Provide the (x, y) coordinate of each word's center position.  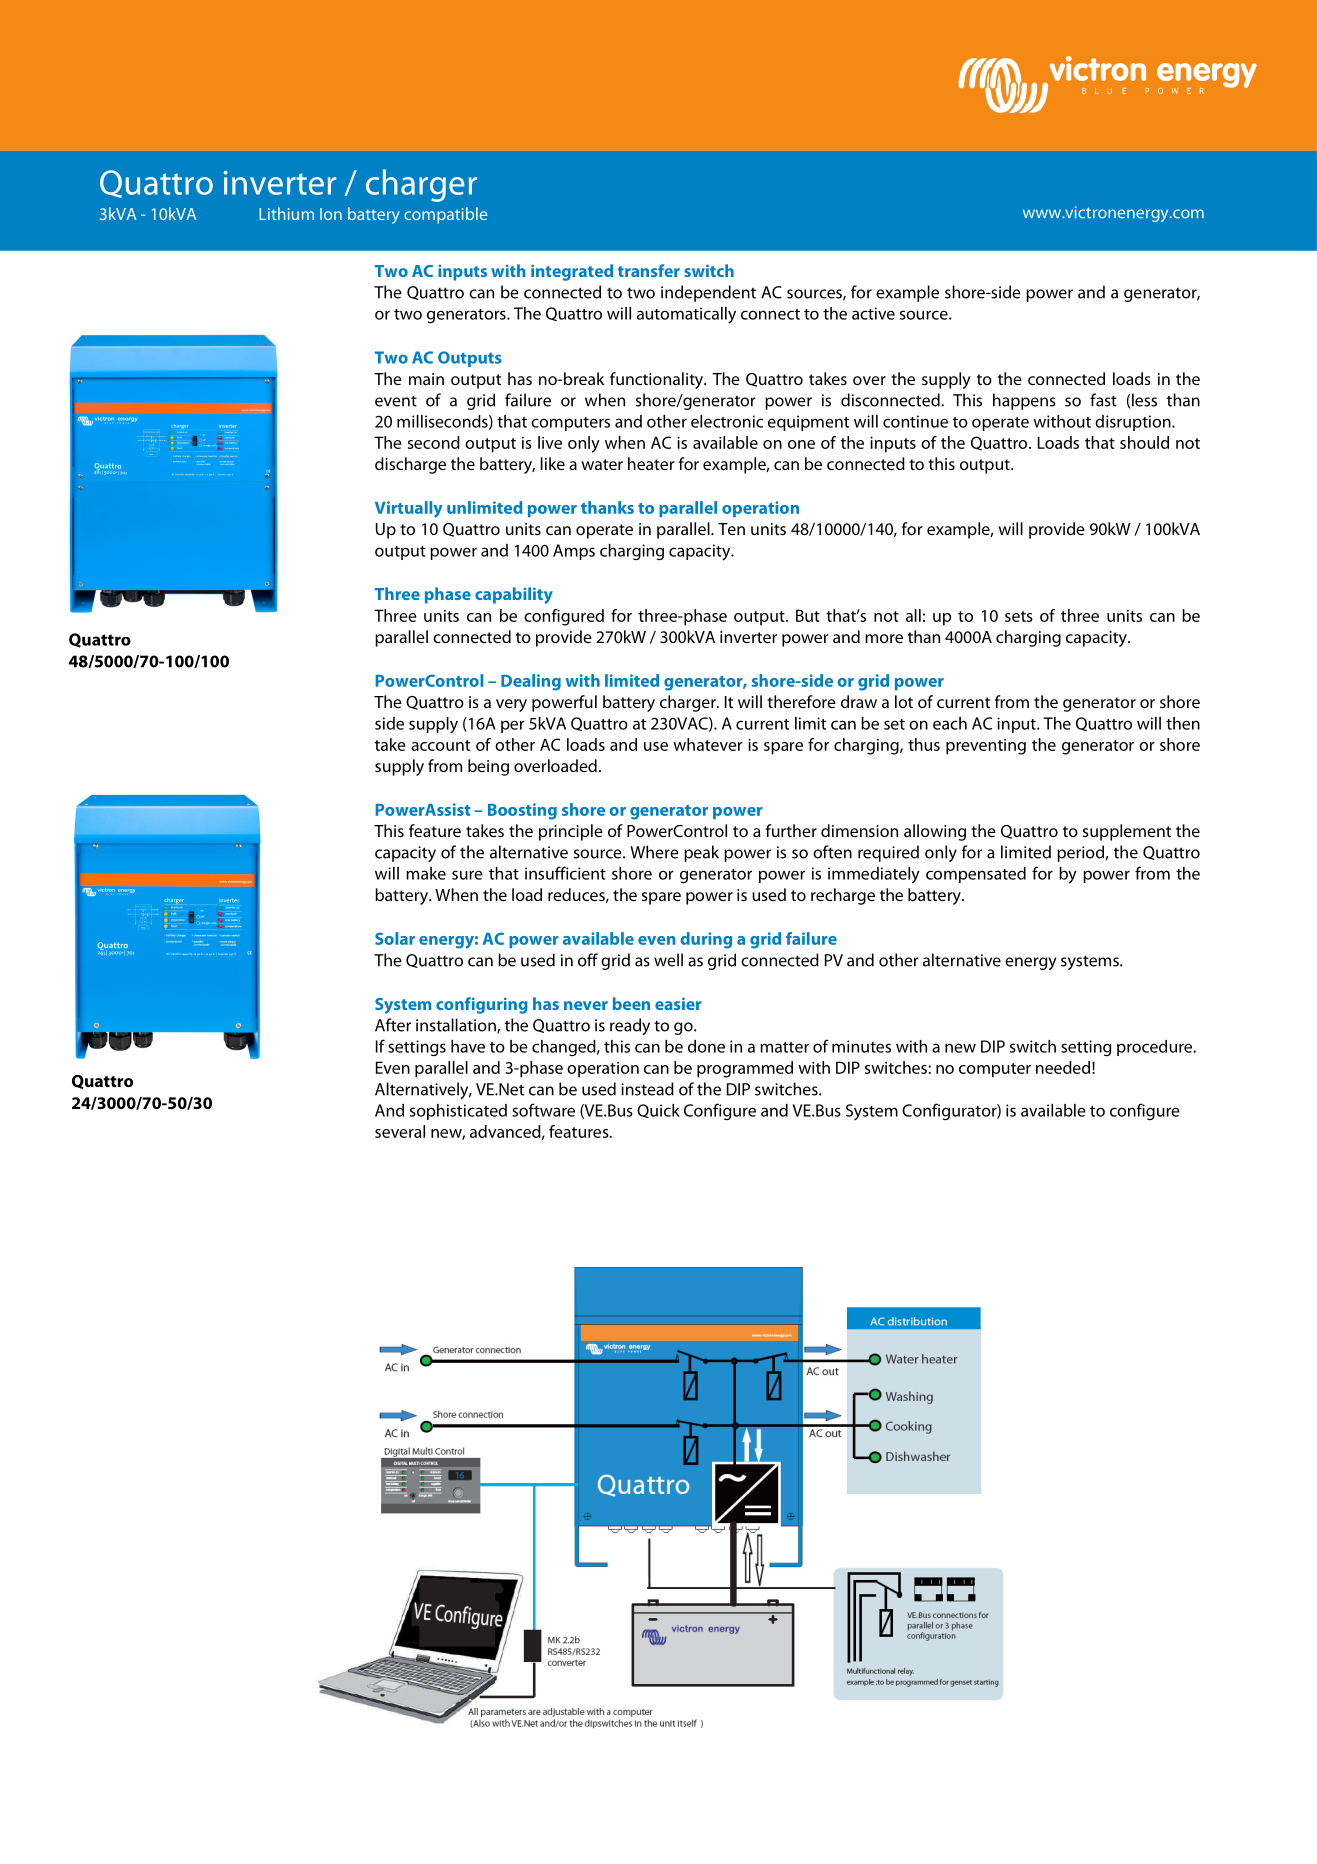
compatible (445, 215)
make (426, 873)
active (873, 313)
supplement (1127, 832)
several (400, 1131)
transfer (649, 270)
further (791, 830)
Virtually (408, 509)
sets (1019, 616)
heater (651, 463)
